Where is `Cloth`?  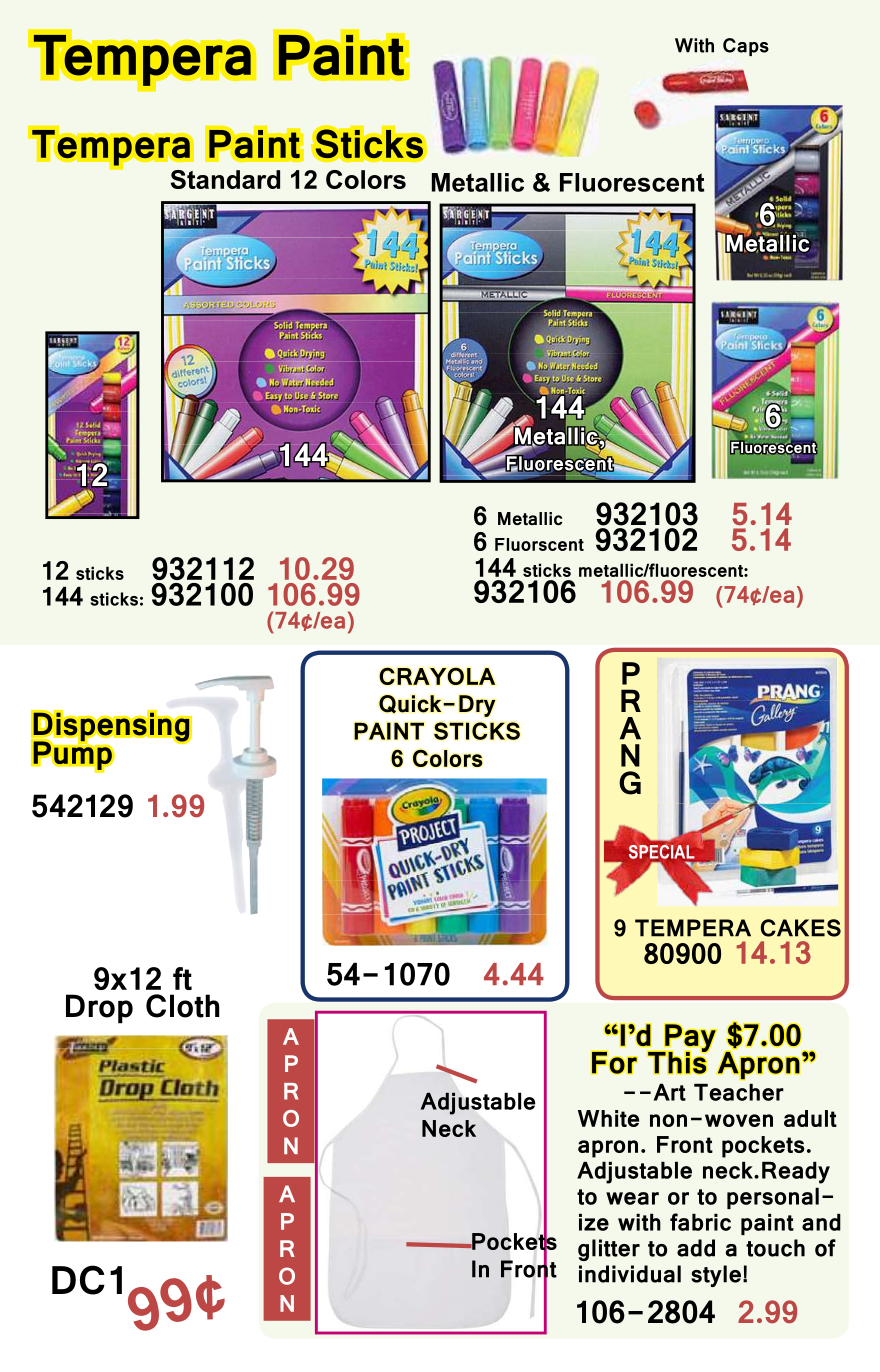
Cloth is located at coordinates (182, 1006).
